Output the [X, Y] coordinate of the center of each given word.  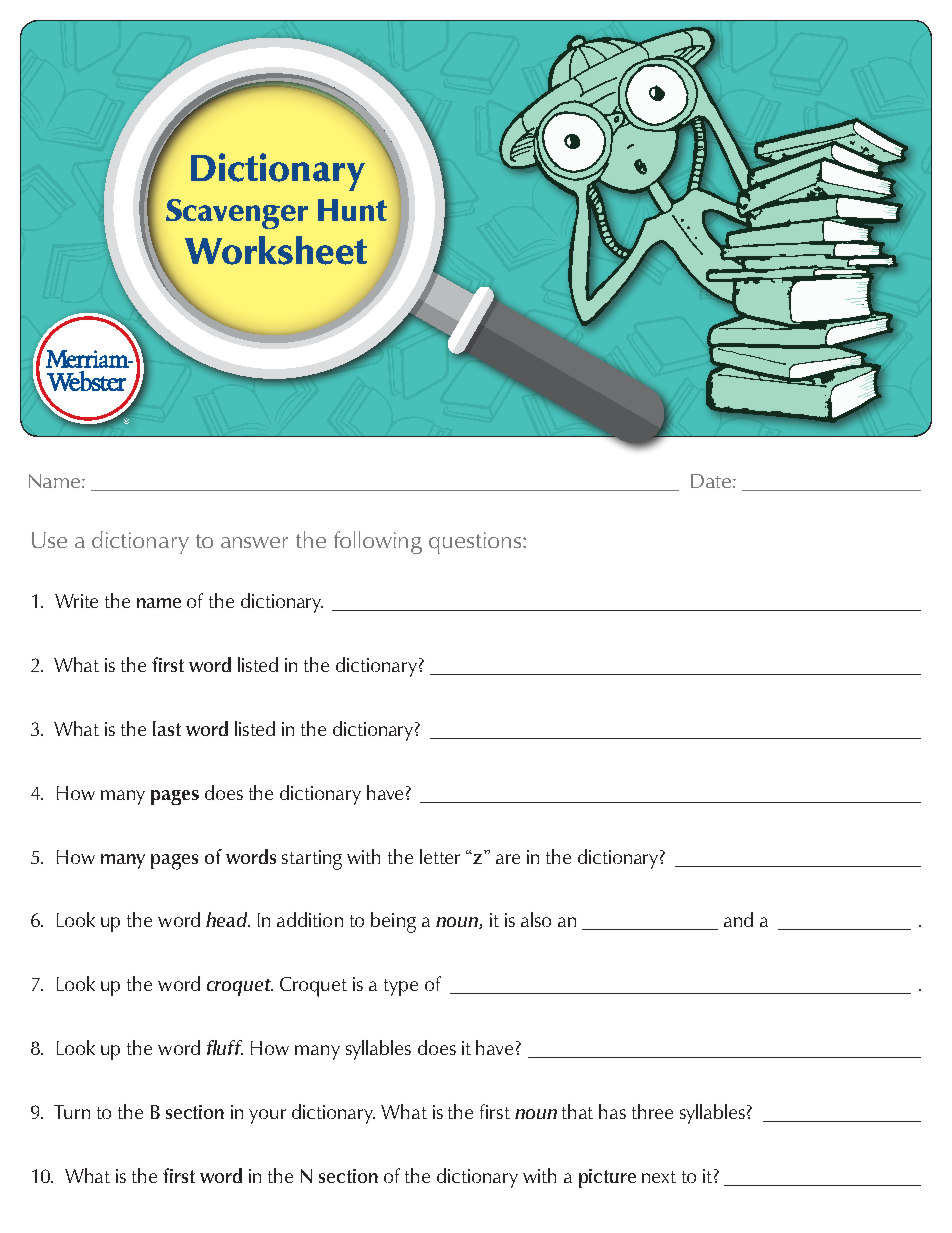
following [378, 542]
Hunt [352, 210]
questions [476, 543]
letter [440, 856]
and [738, 919]
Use [49, 540]
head [228, 919]
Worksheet [276, 250]
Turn [72, 1112]
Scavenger [237, 214]
